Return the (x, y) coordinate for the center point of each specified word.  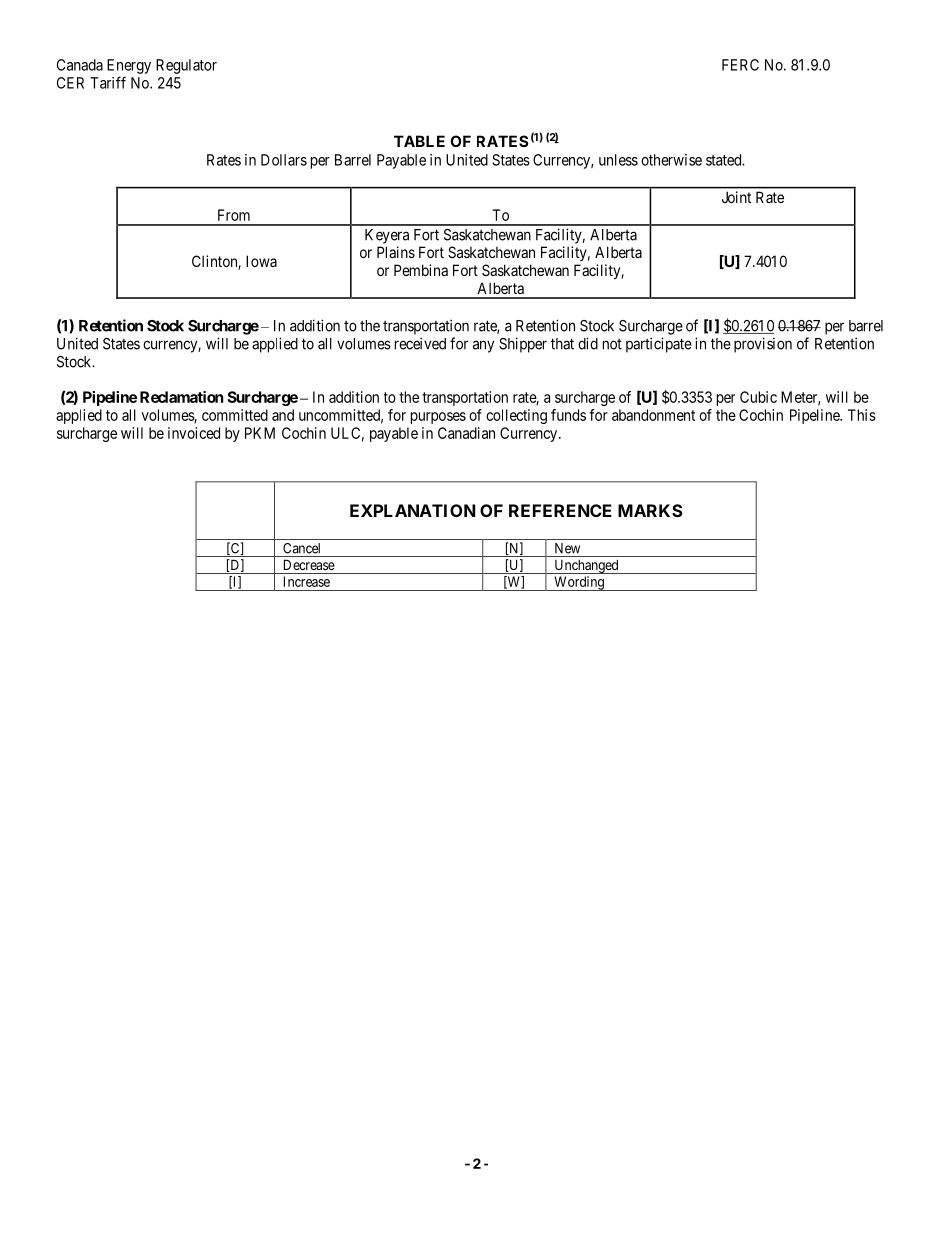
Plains (396, 252)
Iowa (261, 261)
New (567, 548)
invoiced (194, 433)
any (483, 346)
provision (763, 345)
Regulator (186, 66)
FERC (740, 65)
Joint (736, 197)
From (234, 215)
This (862, 415)
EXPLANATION (413, 510)
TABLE (419, 141)
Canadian (466, 433)
